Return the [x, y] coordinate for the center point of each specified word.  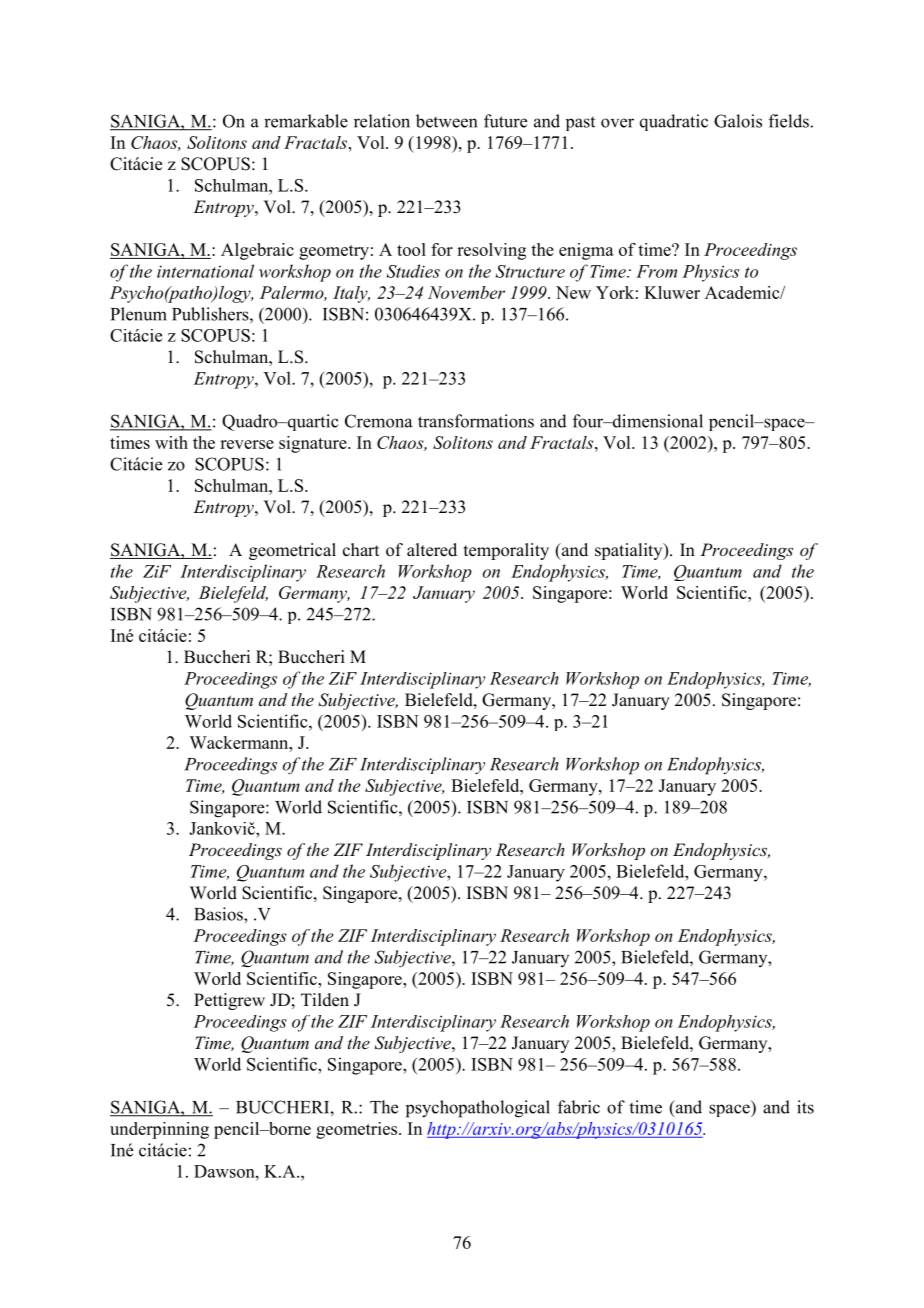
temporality [506, 551]
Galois [738, 121]
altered [432, 550]
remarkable [306, 121]
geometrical [292, 551]
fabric [579, 1107]
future [505, 121]
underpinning [159, 1130]
